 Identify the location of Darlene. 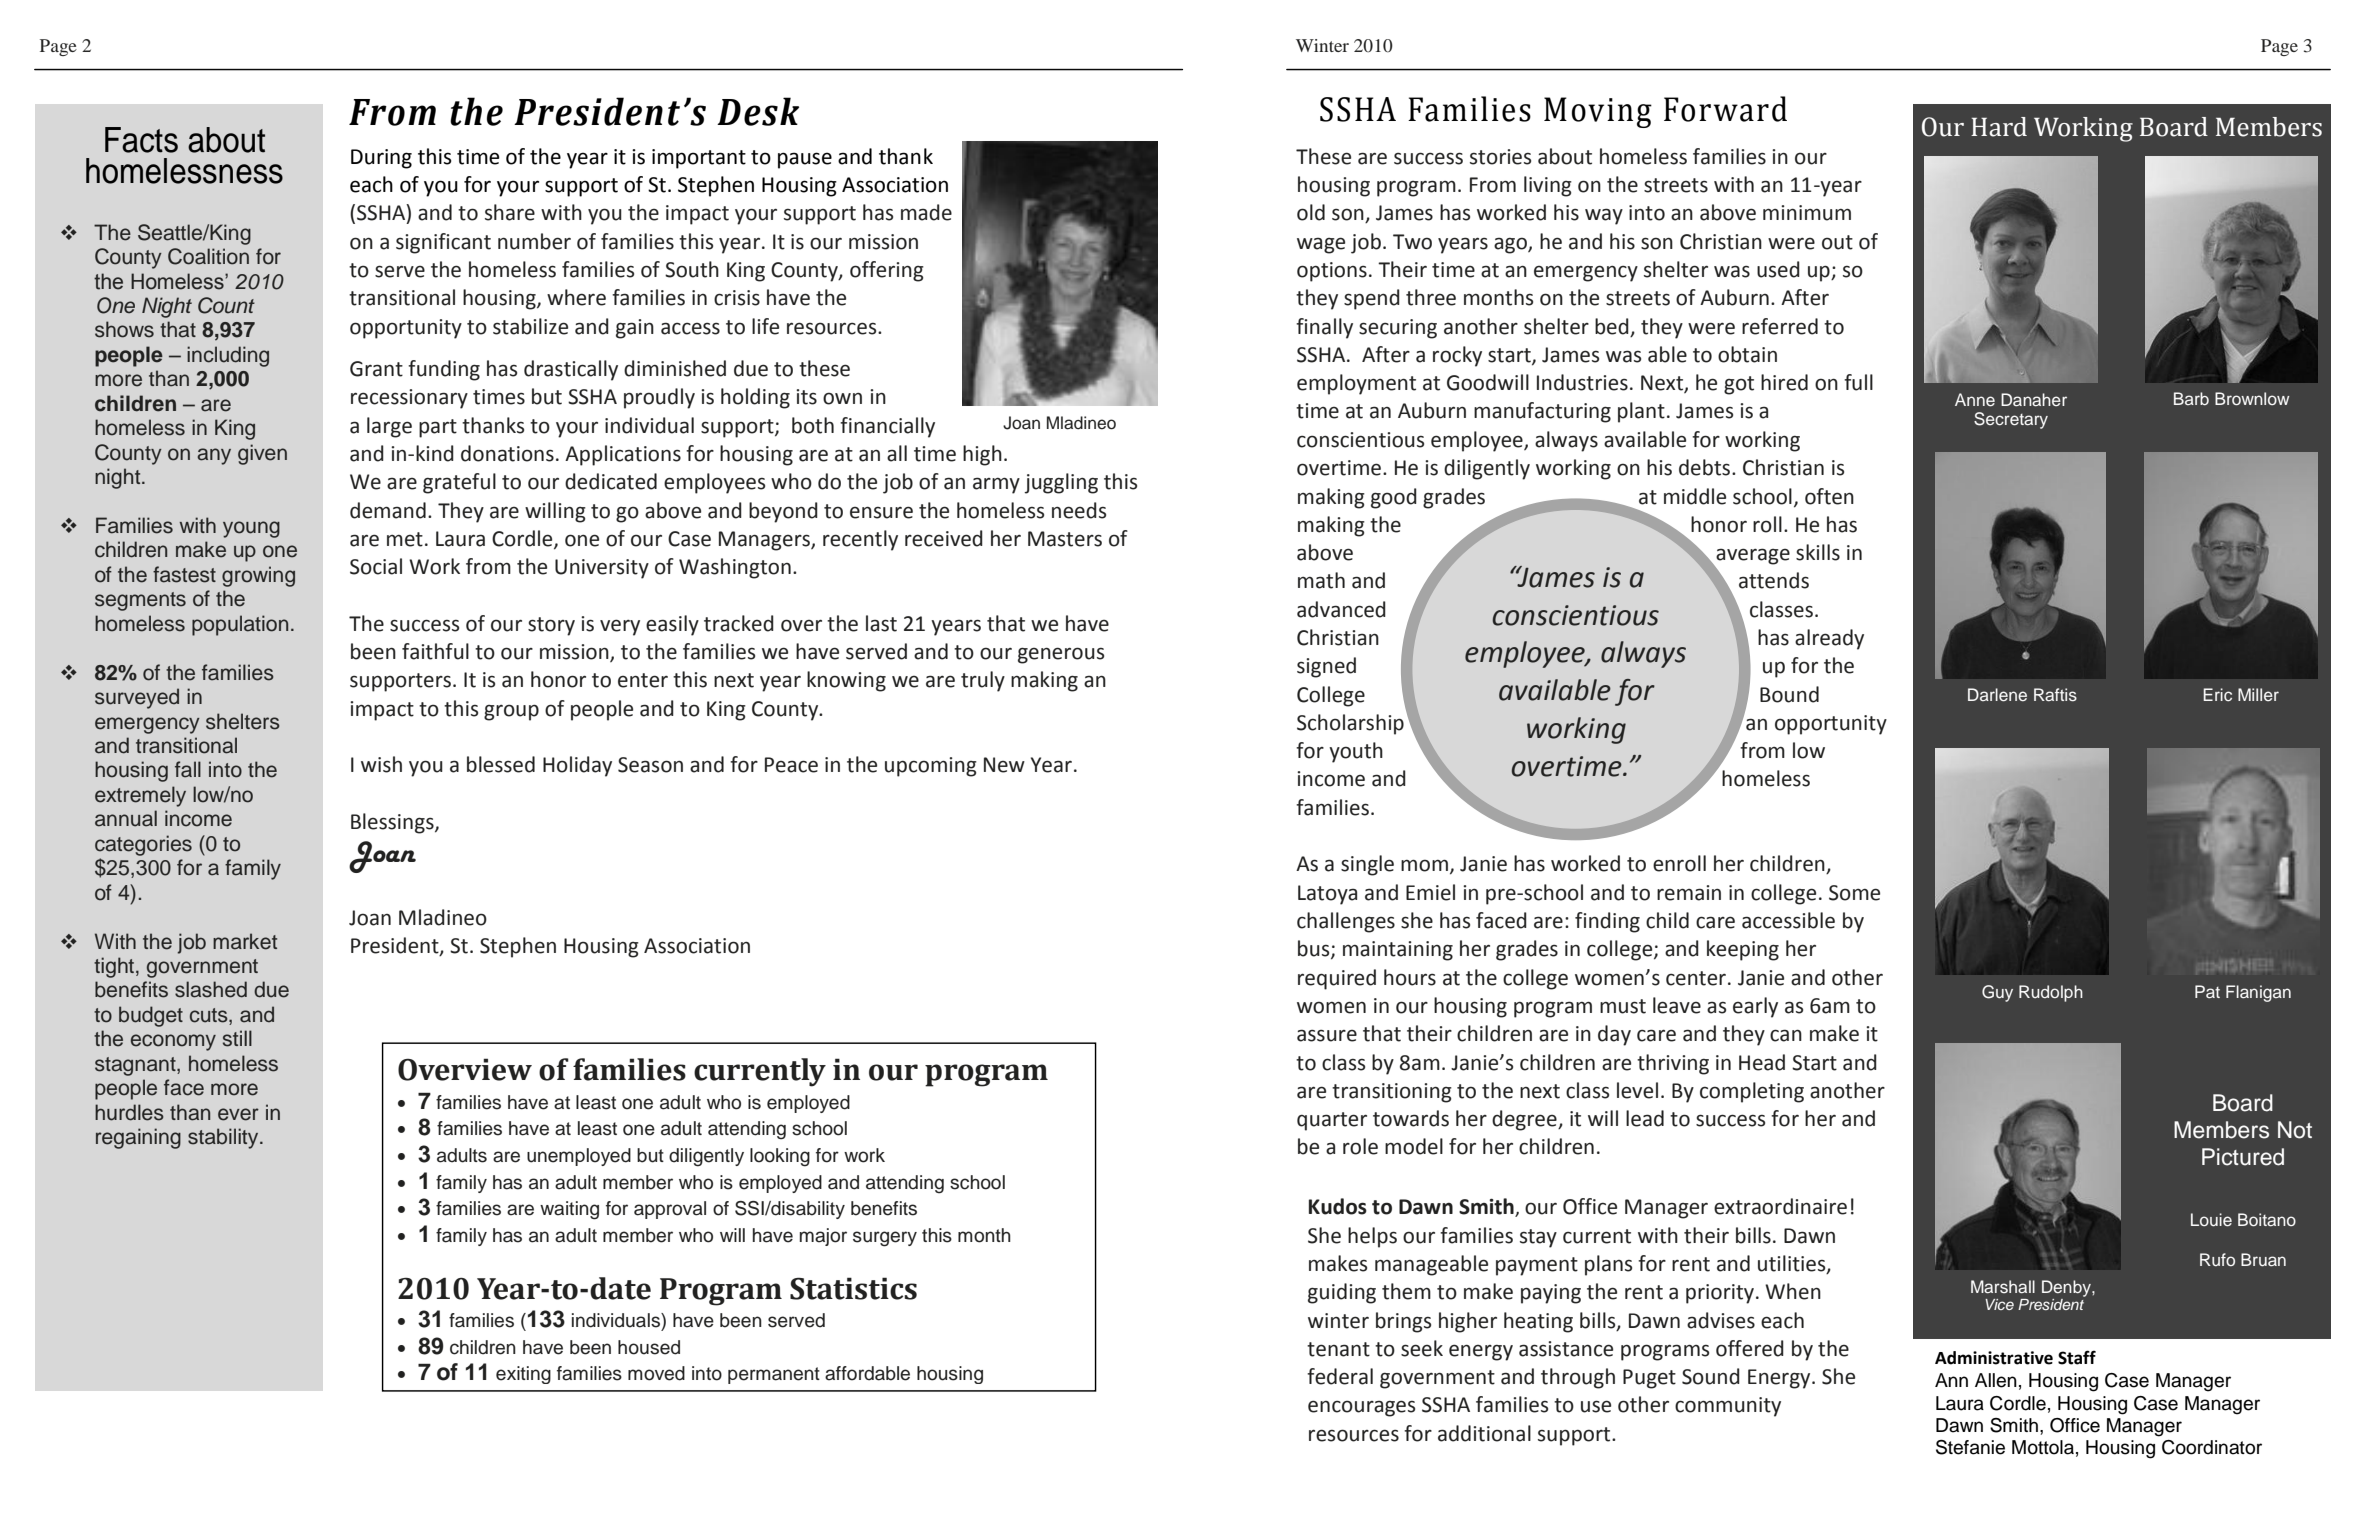
(1997, 694).
